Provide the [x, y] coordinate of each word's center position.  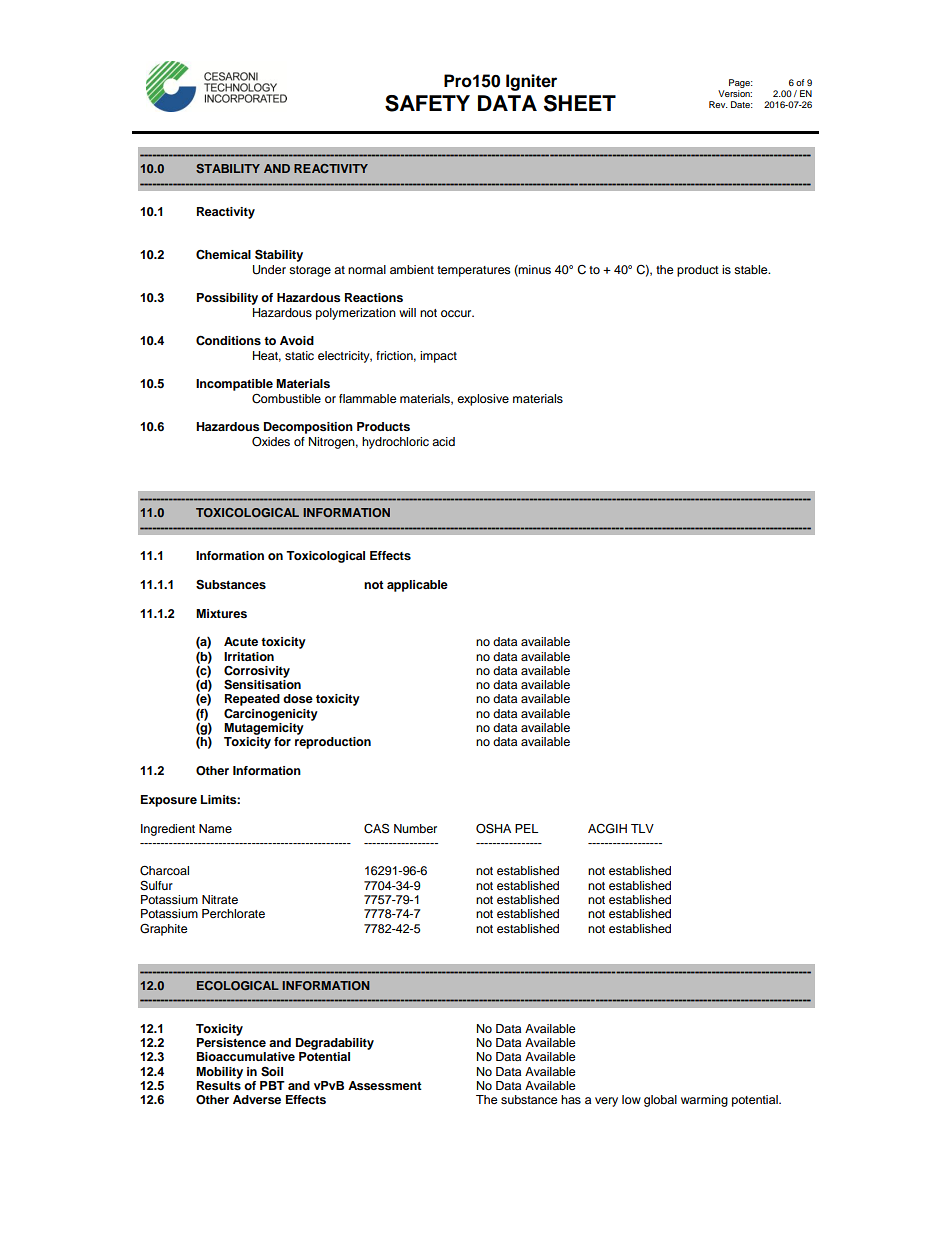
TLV [642, 828]
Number [415, 828]
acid [443, 441]
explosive [483, 400]
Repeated [252, 701]
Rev [718, 104]
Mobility [219, 1073]
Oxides [271, 442]
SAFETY [427, 103]
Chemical [223, 254]
